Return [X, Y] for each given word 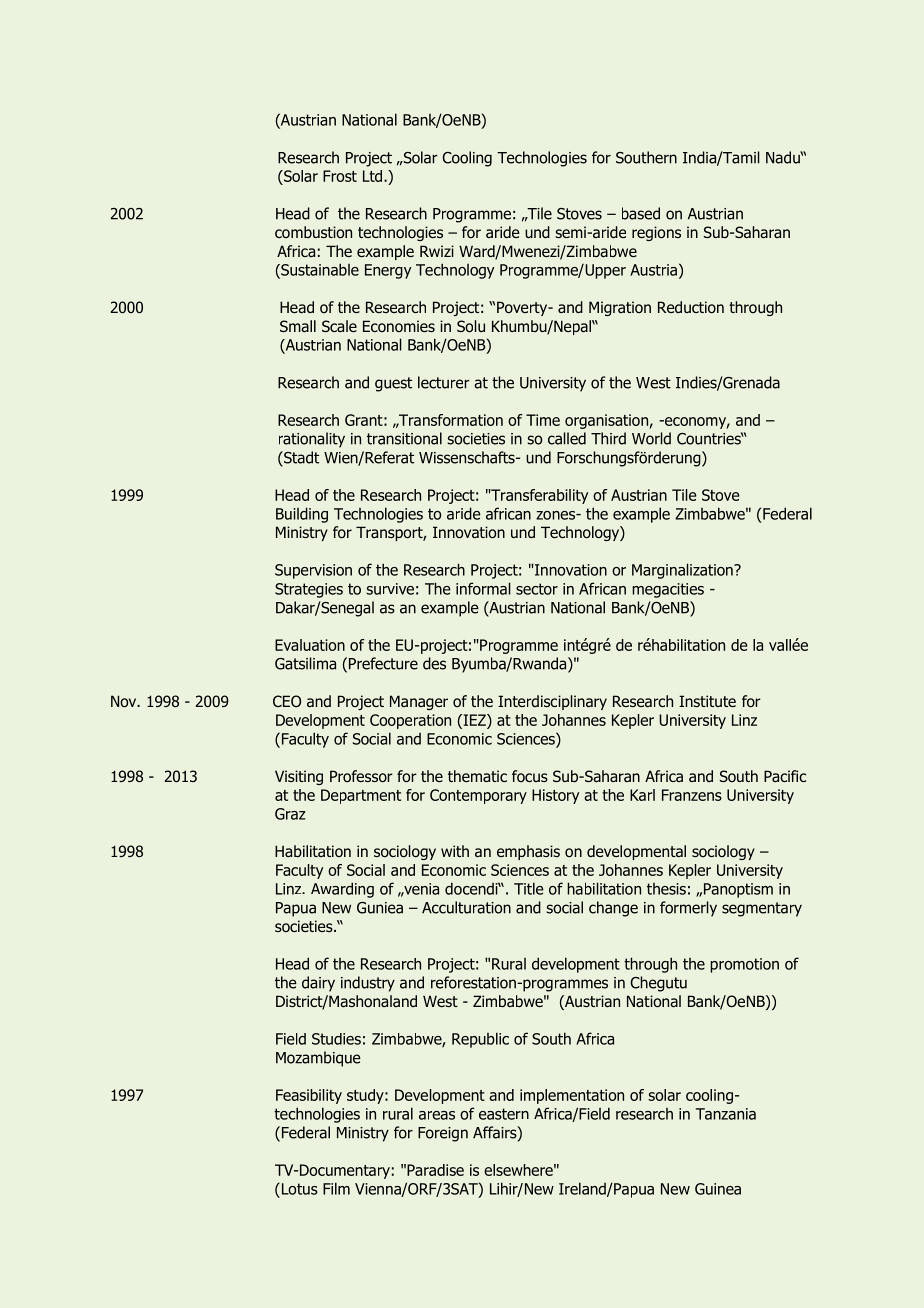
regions [656, 233]
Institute [707, 701]
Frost [340, 176]
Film [336, 1188]
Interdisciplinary [552, 702]
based [641, 213]
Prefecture [383, 663]
